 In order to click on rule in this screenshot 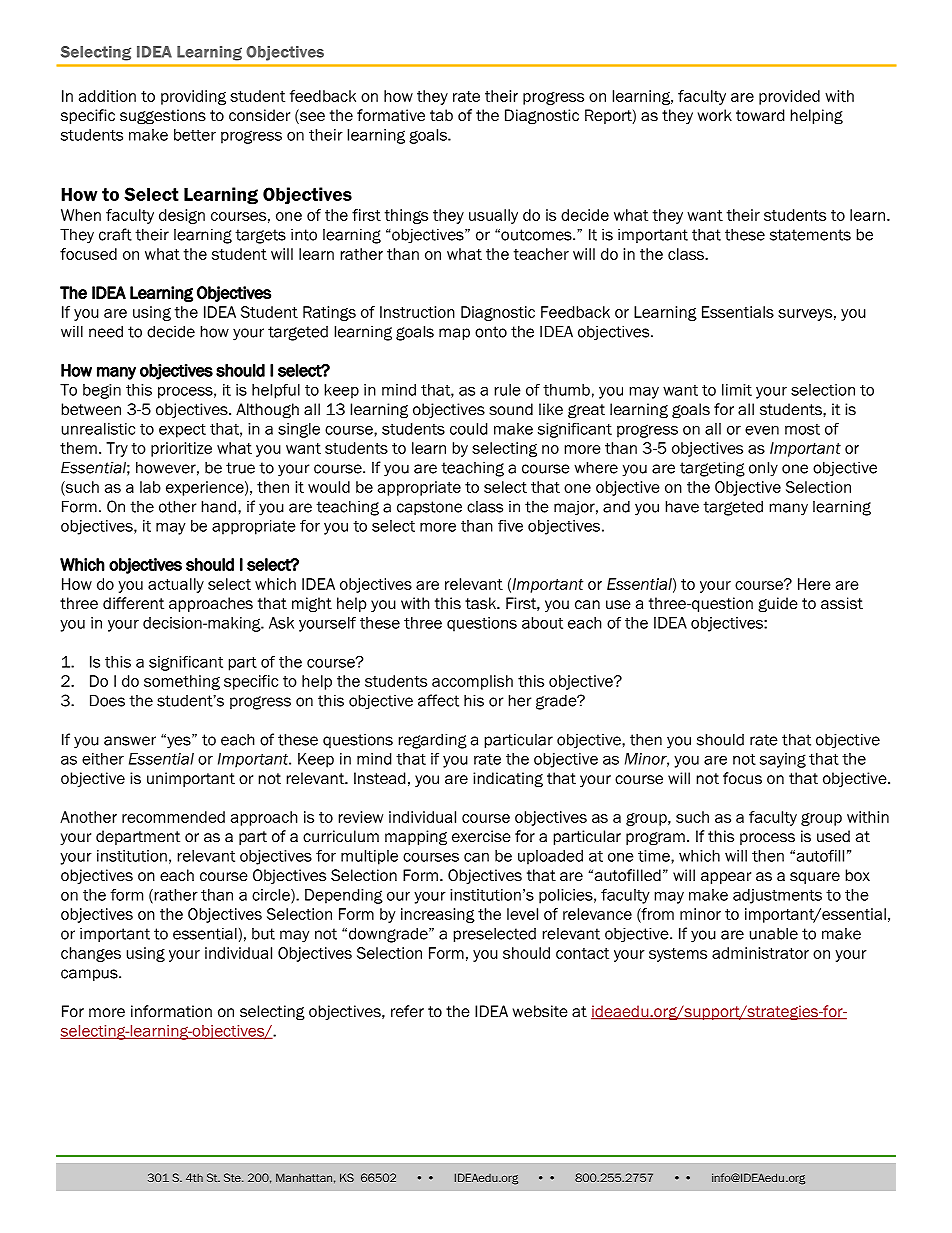, I will do `click(508, 390)`.
